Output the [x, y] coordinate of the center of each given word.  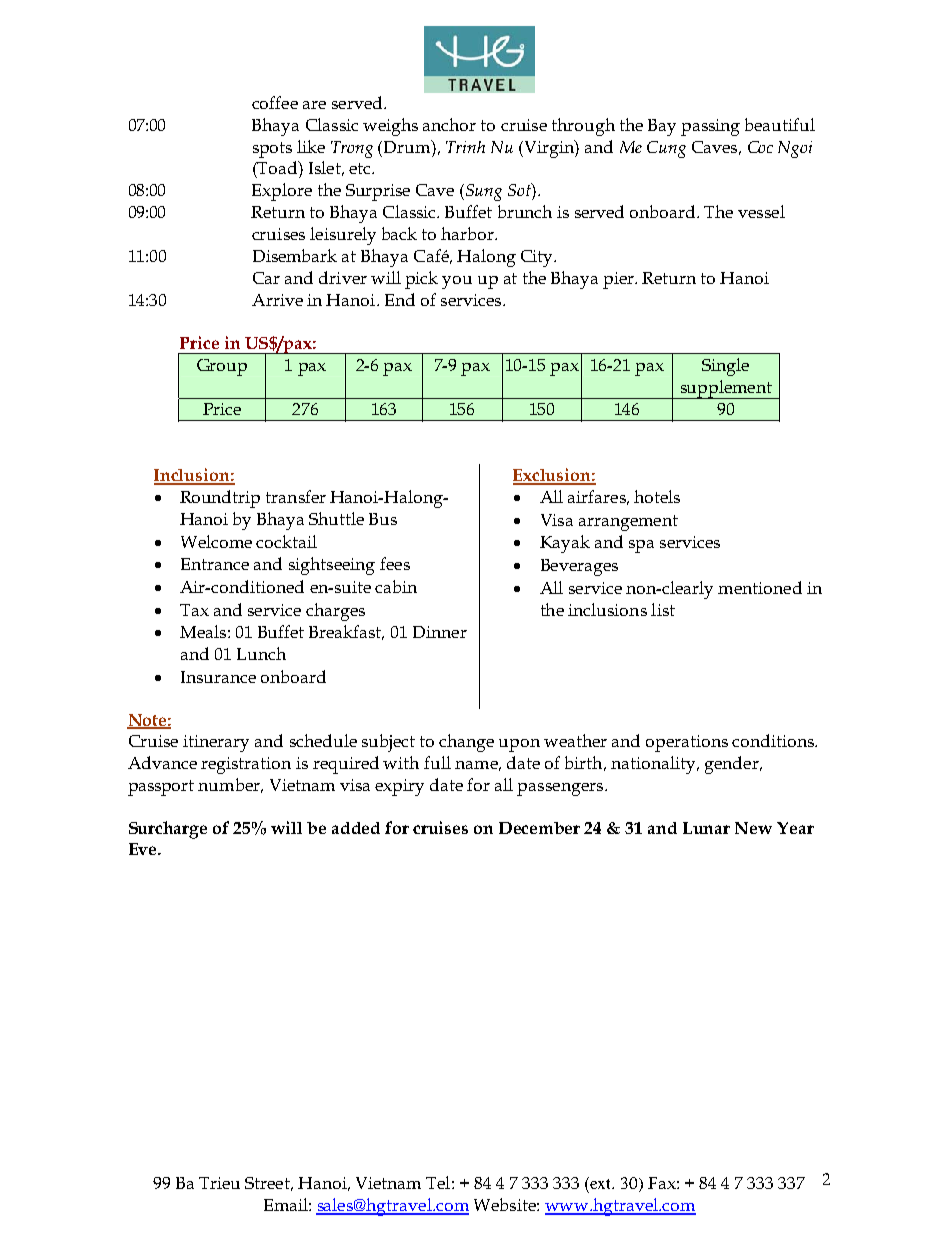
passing [710, 127]
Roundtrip [220, 499]
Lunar [706, 828]
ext [601, 1183]
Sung [484, 192]
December [539, 828]
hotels [657, 496]
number [230, 785]
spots [272, 150]
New [753, 828]
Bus [383, 519]
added [356, 828]
